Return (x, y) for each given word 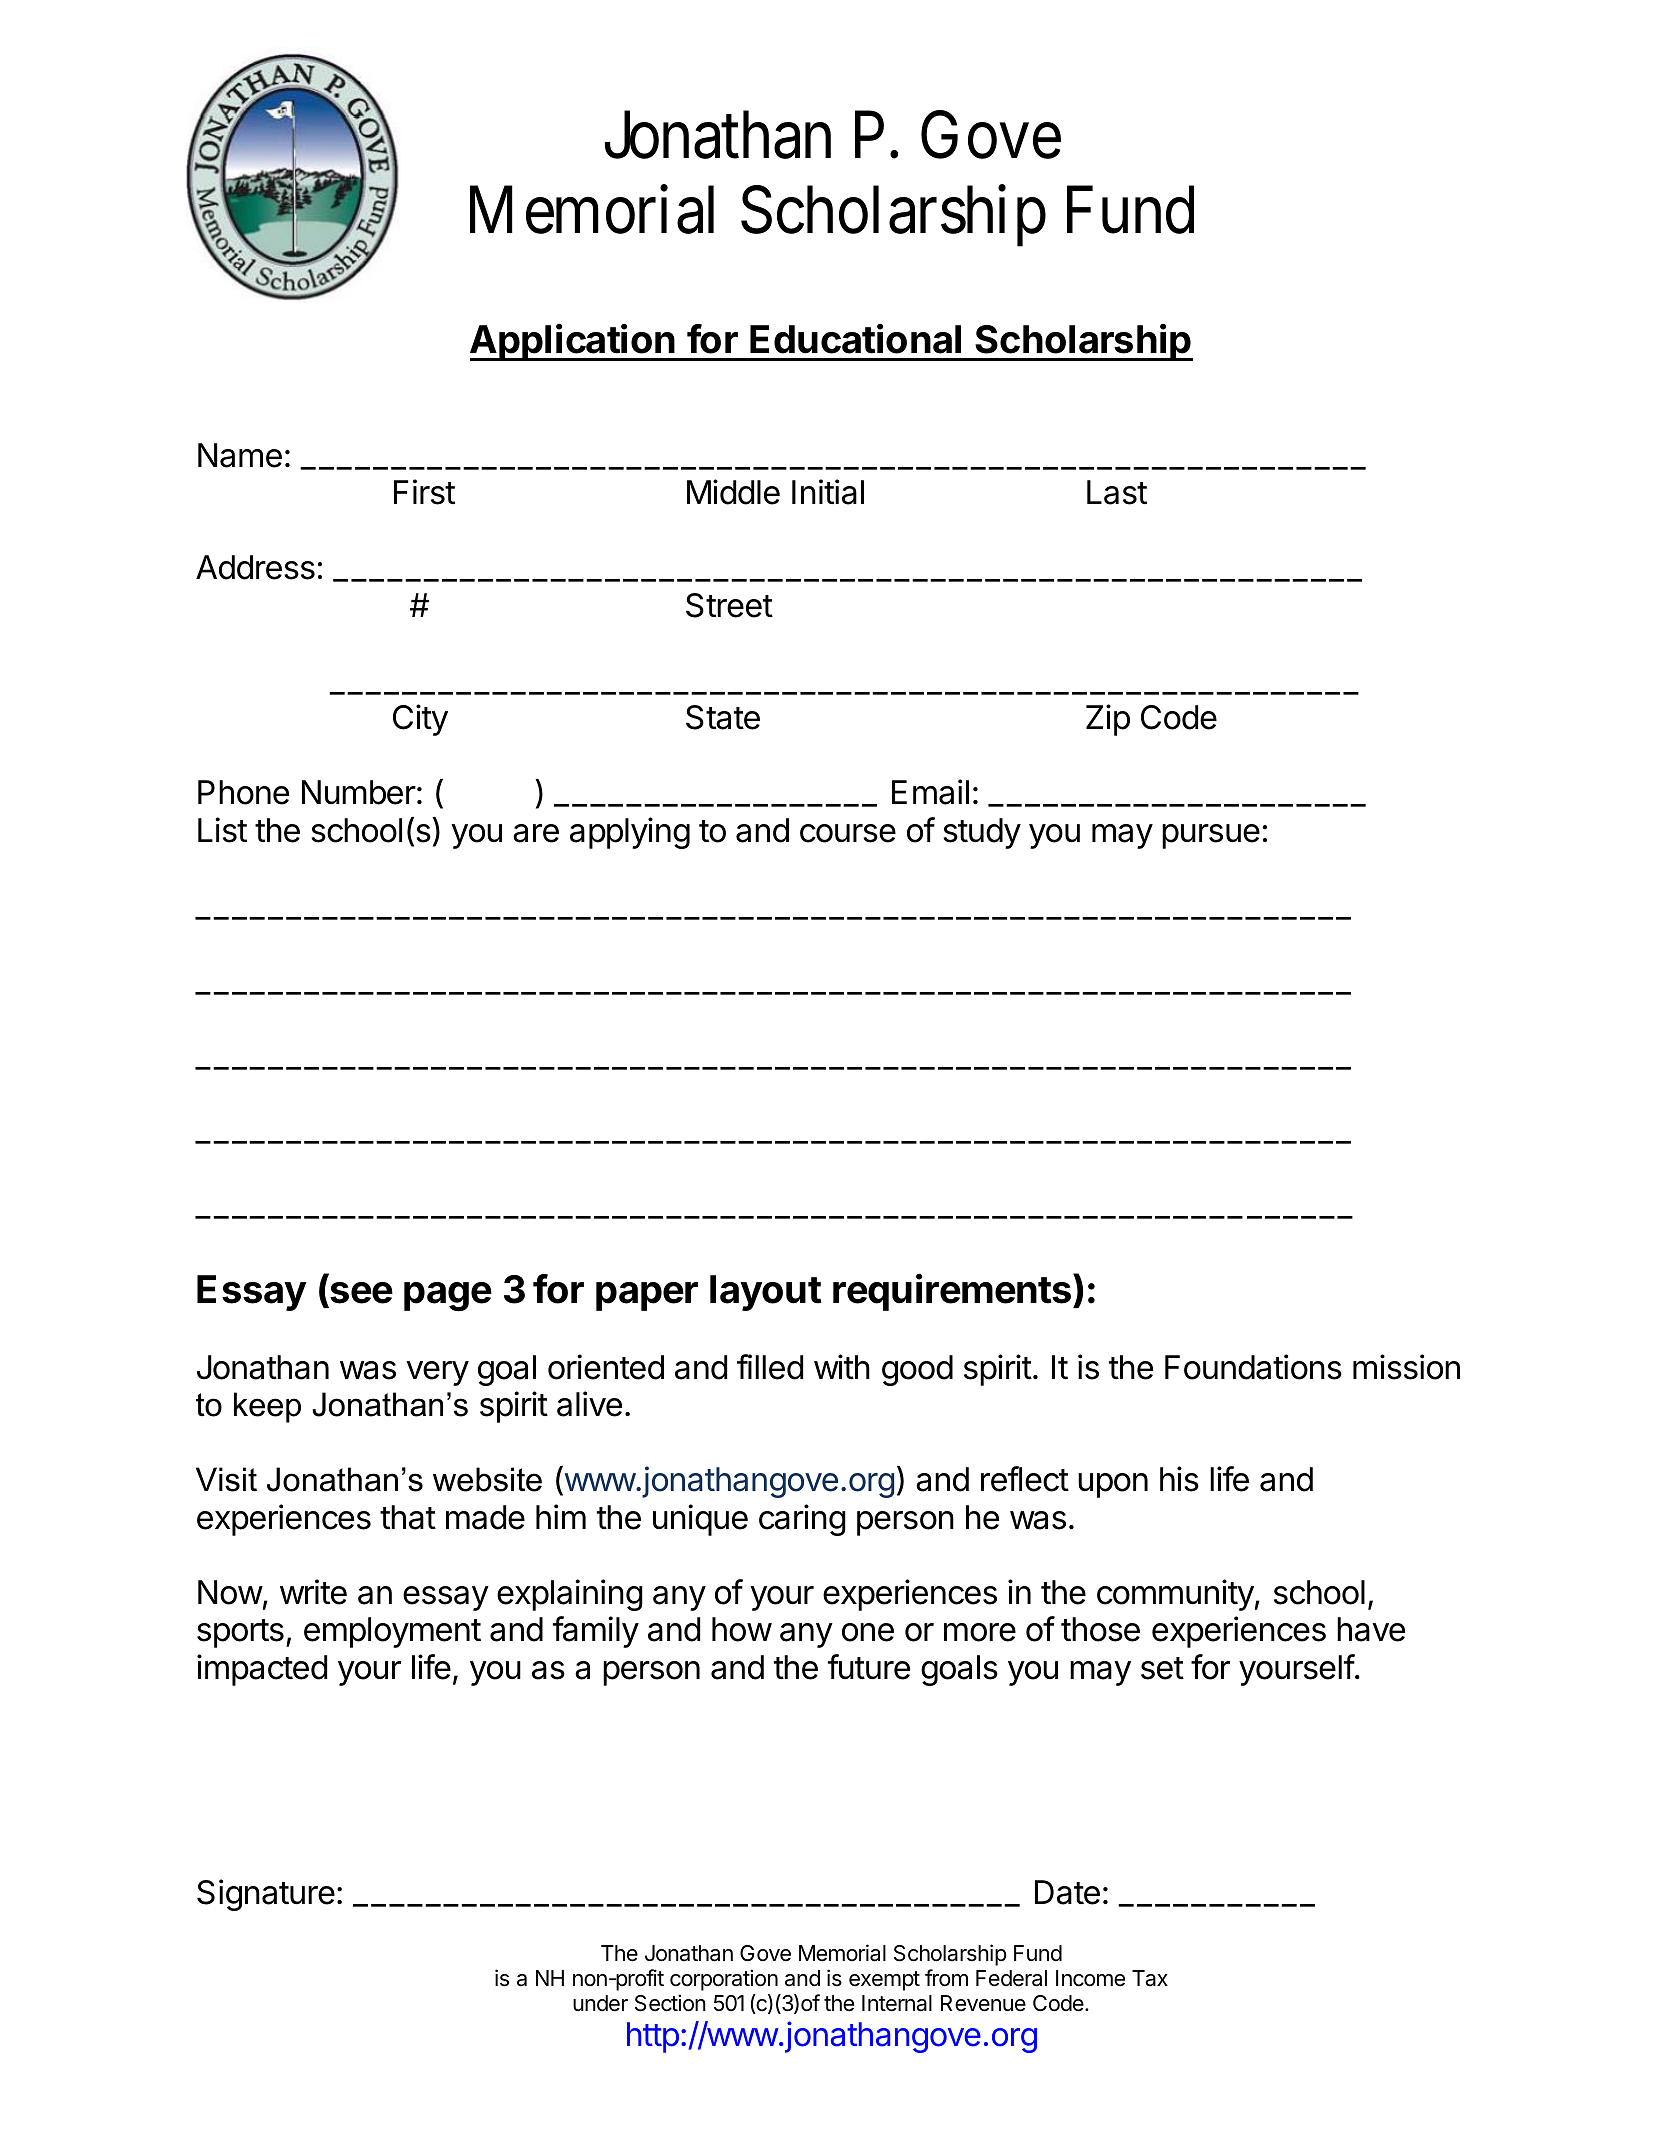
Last (1117, 492)
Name (240, 455)
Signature (266, 1895)
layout (765, 1293)
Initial (828, 492)
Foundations (1253, 1367)
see (361, 1293)
